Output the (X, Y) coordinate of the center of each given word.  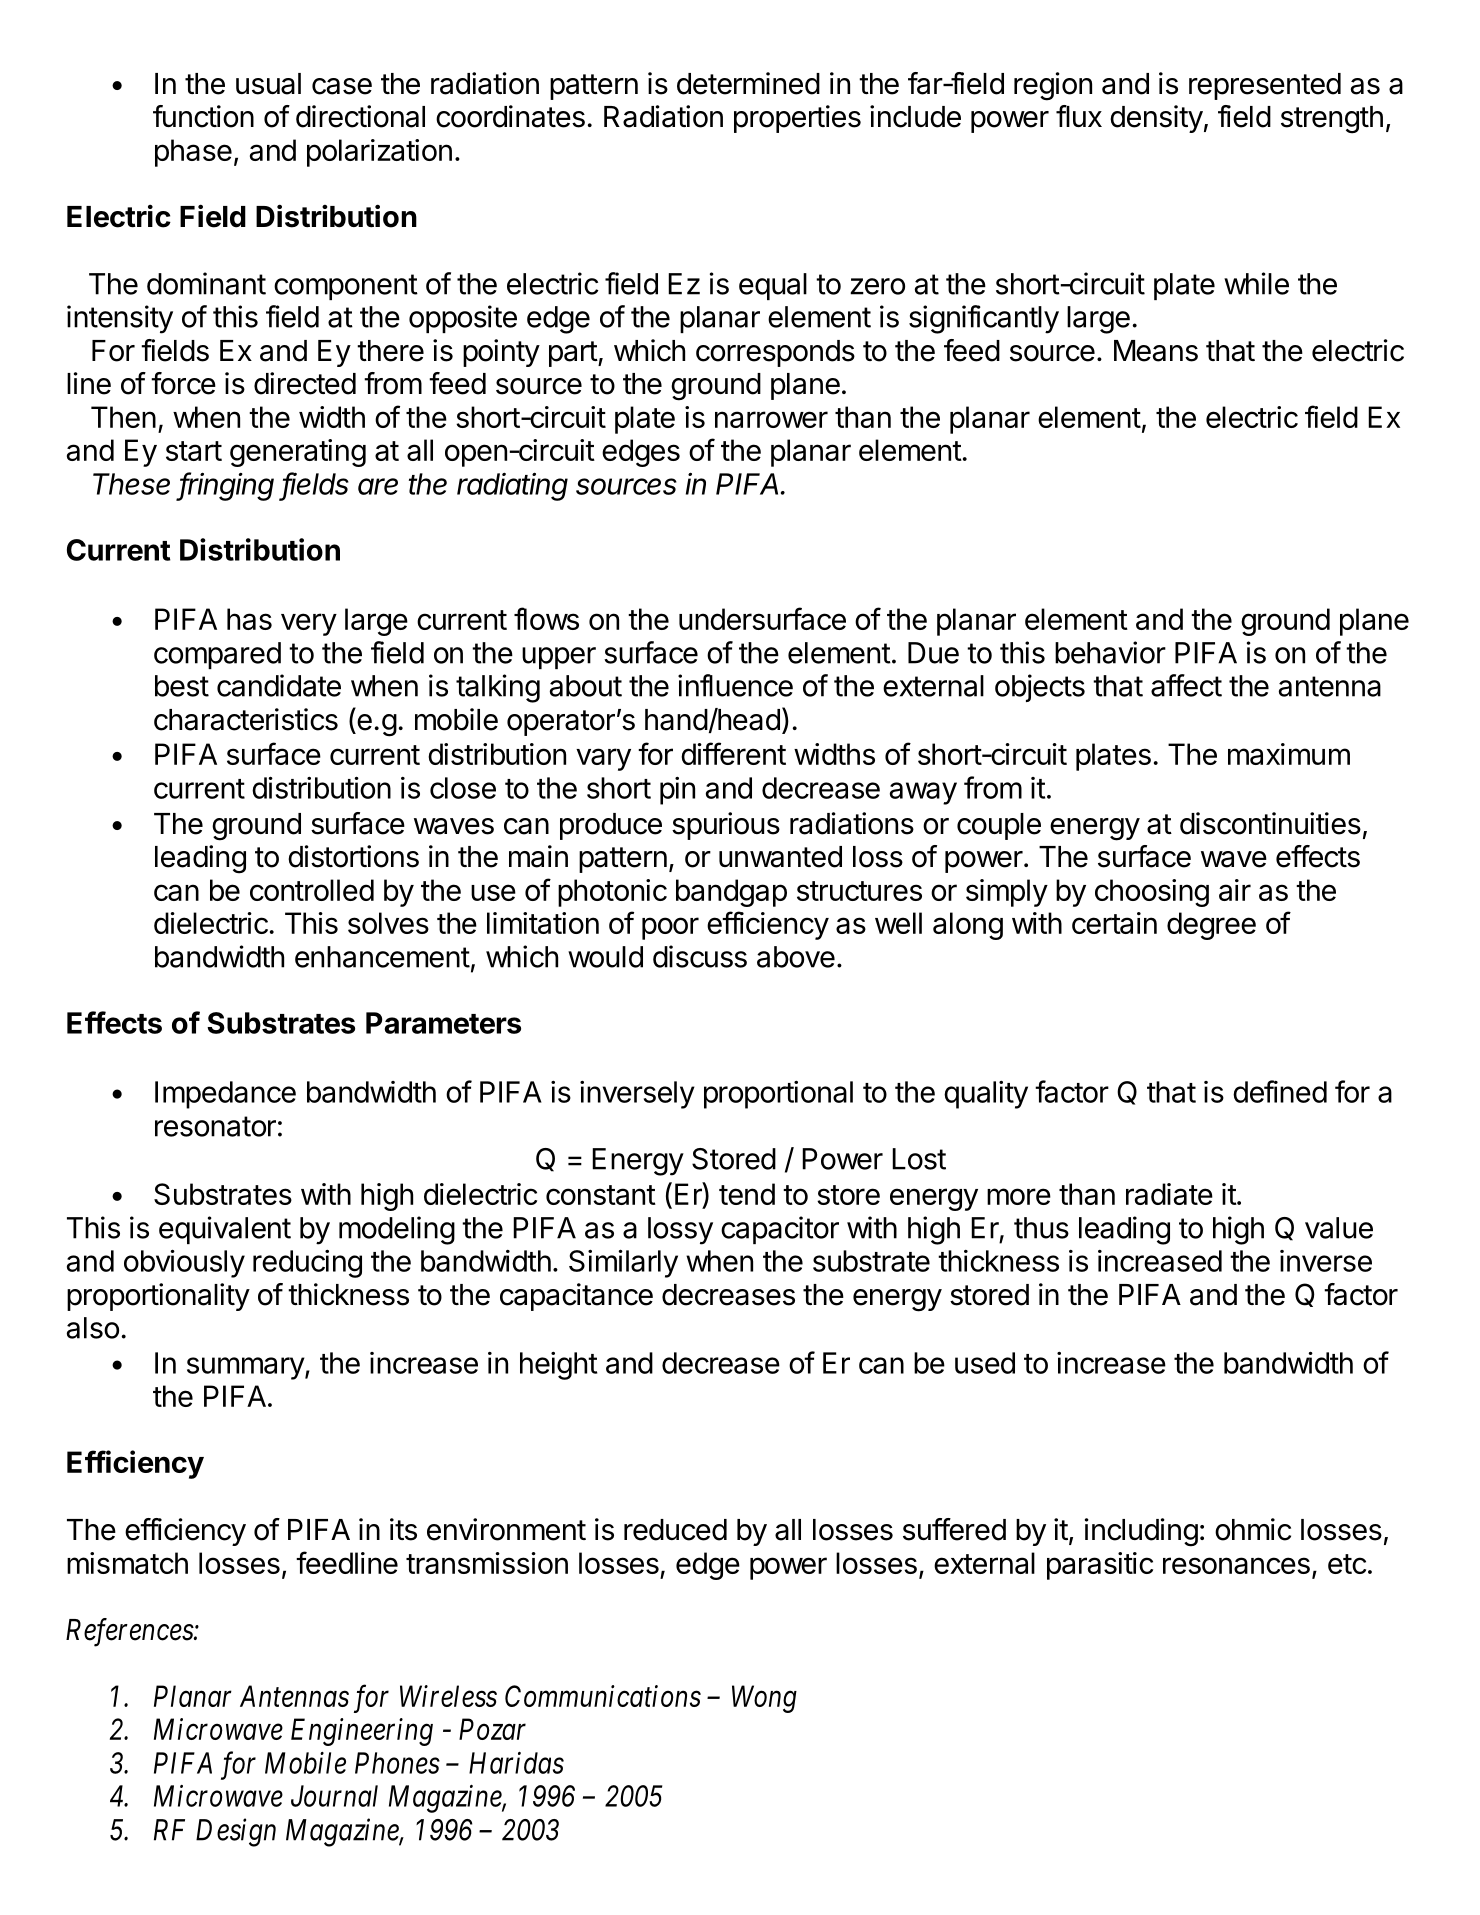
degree (1211, 926)
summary (246, 1368)
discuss (700, 956)
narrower (771, 419)
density (1156, 119)
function (203, 116)
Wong (764, 1699)
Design (236, 1833)
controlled (312, 890)
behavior (1110, 652)
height (558, 1366)
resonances (1236, 1565)
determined (748, 83)
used (985, 1363)
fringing (226, 486)
